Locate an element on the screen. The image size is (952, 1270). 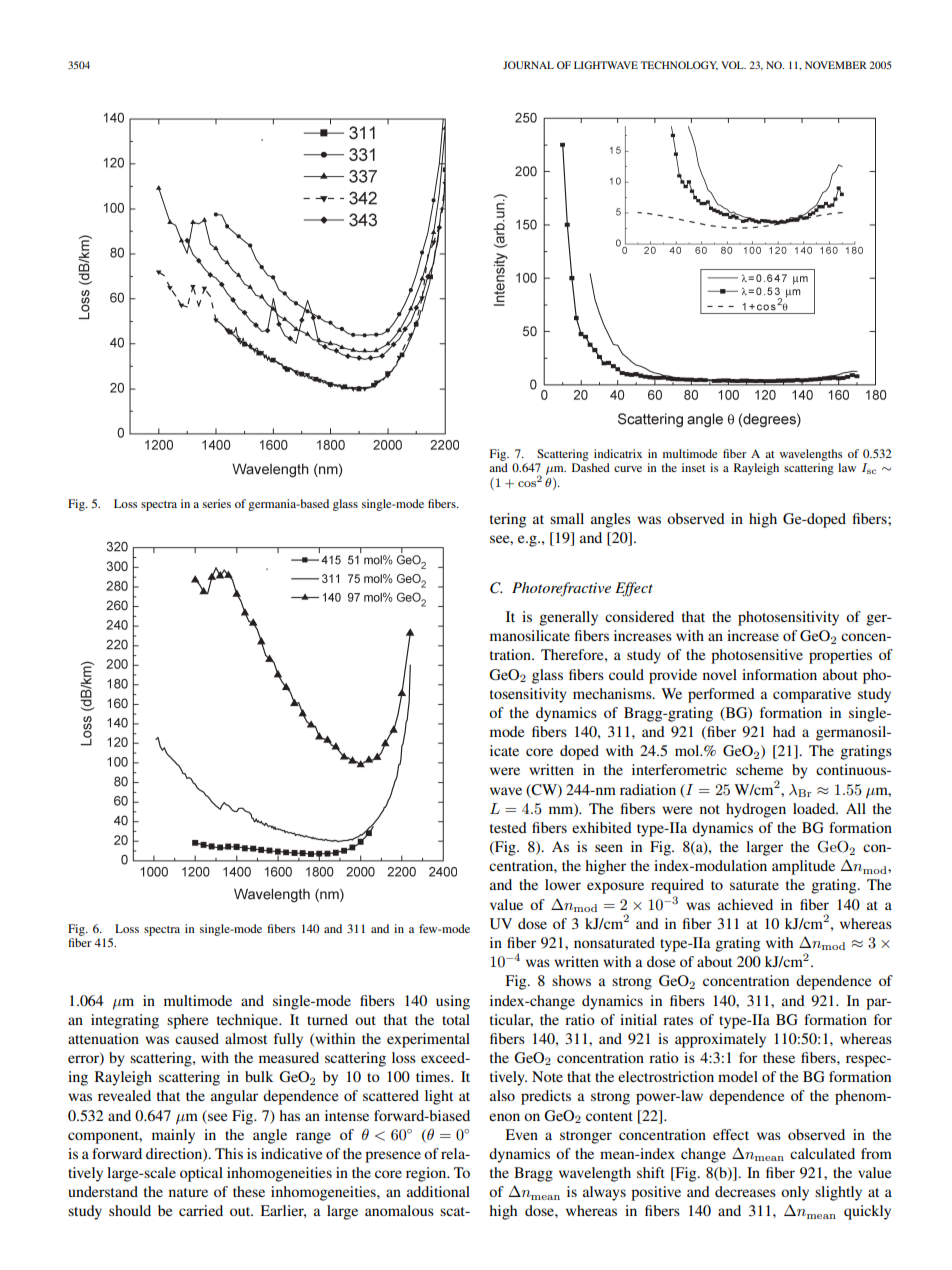
additional is located at coordinates (438, 1191).
